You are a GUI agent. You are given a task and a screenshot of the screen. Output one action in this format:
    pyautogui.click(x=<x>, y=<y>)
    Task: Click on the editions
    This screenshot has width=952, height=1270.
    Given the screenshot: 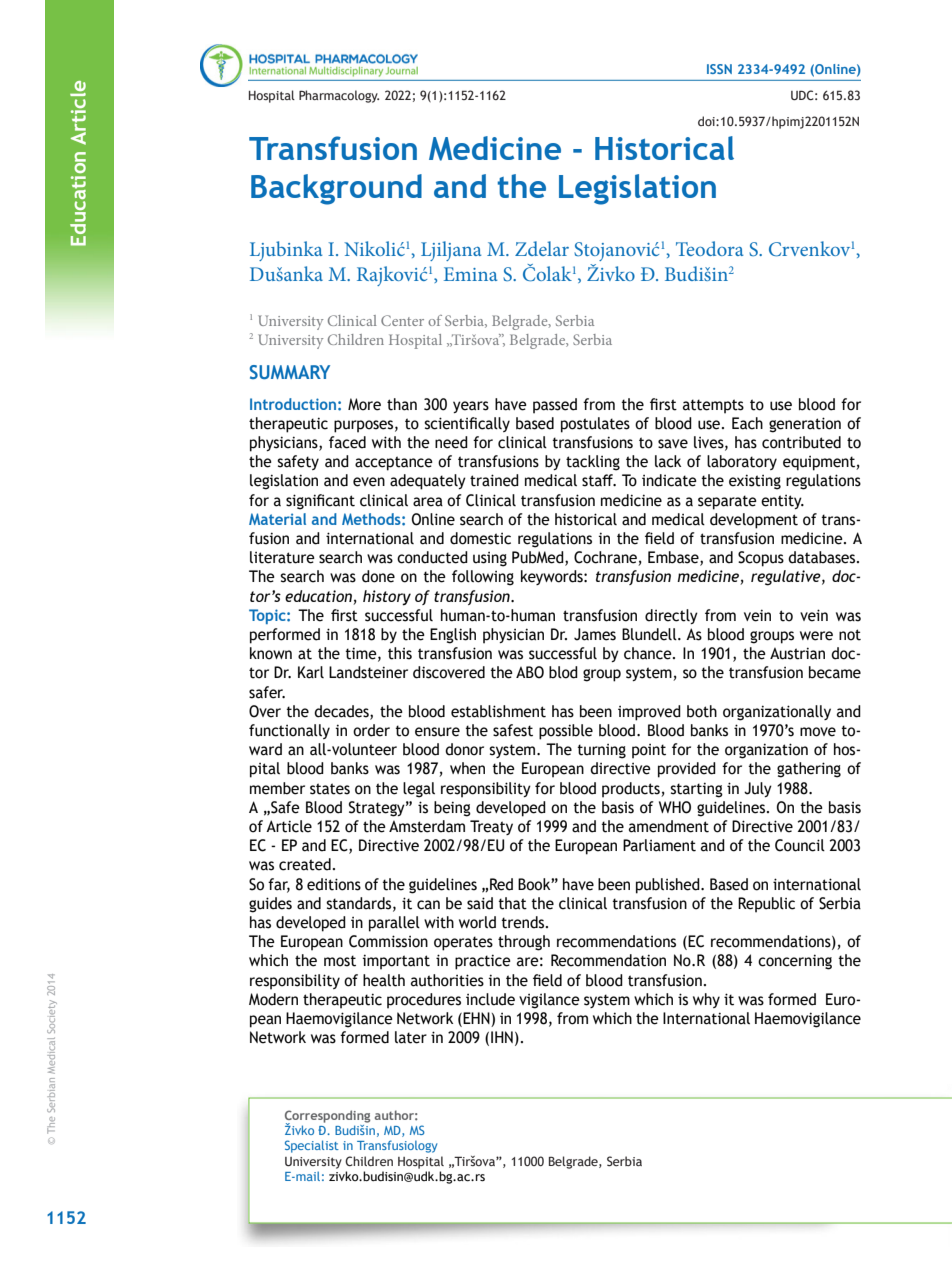 What is the action you would take?
    pyautogui.click(x=334, y=884)
